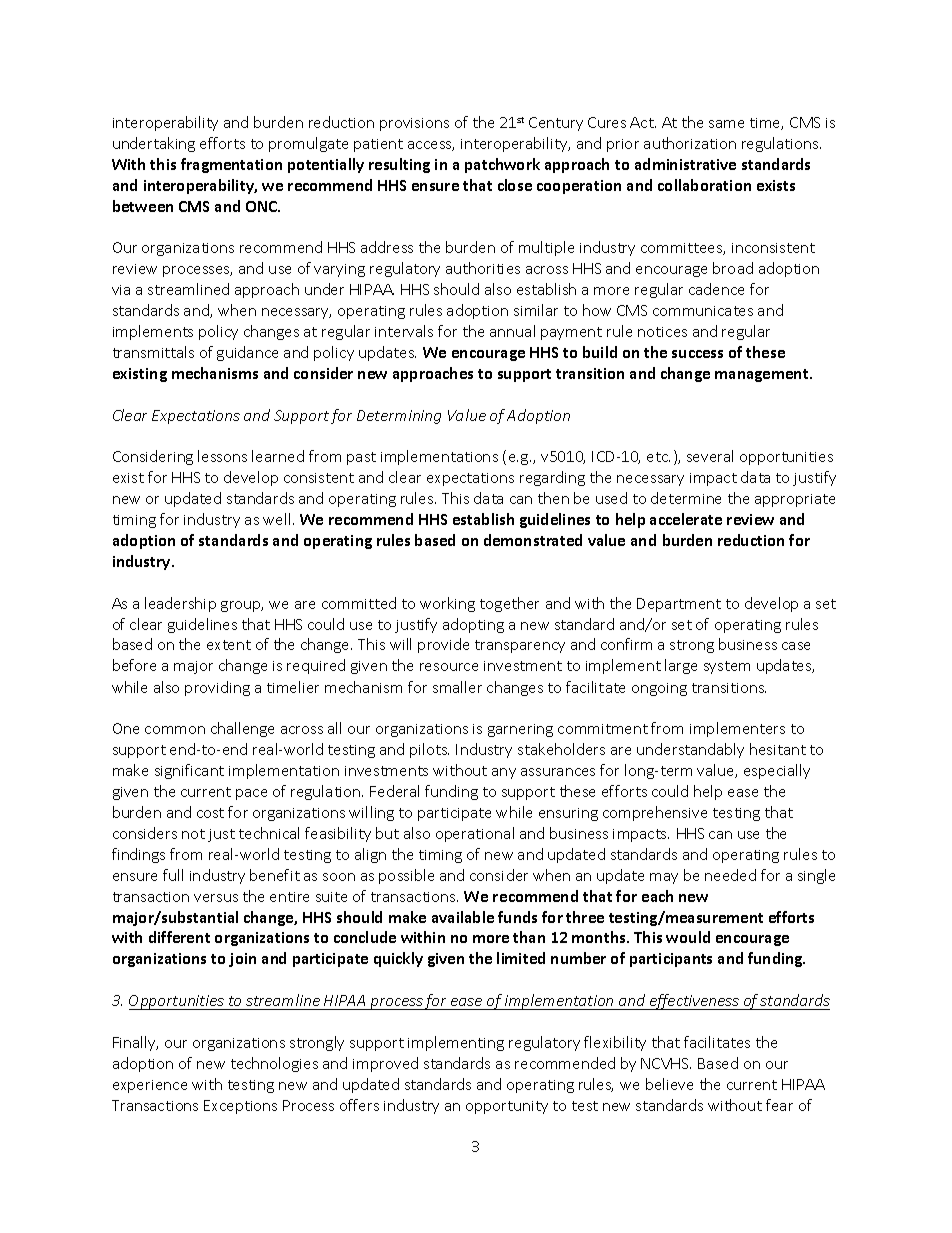  I want to click on lessons, so click(222, 456).
